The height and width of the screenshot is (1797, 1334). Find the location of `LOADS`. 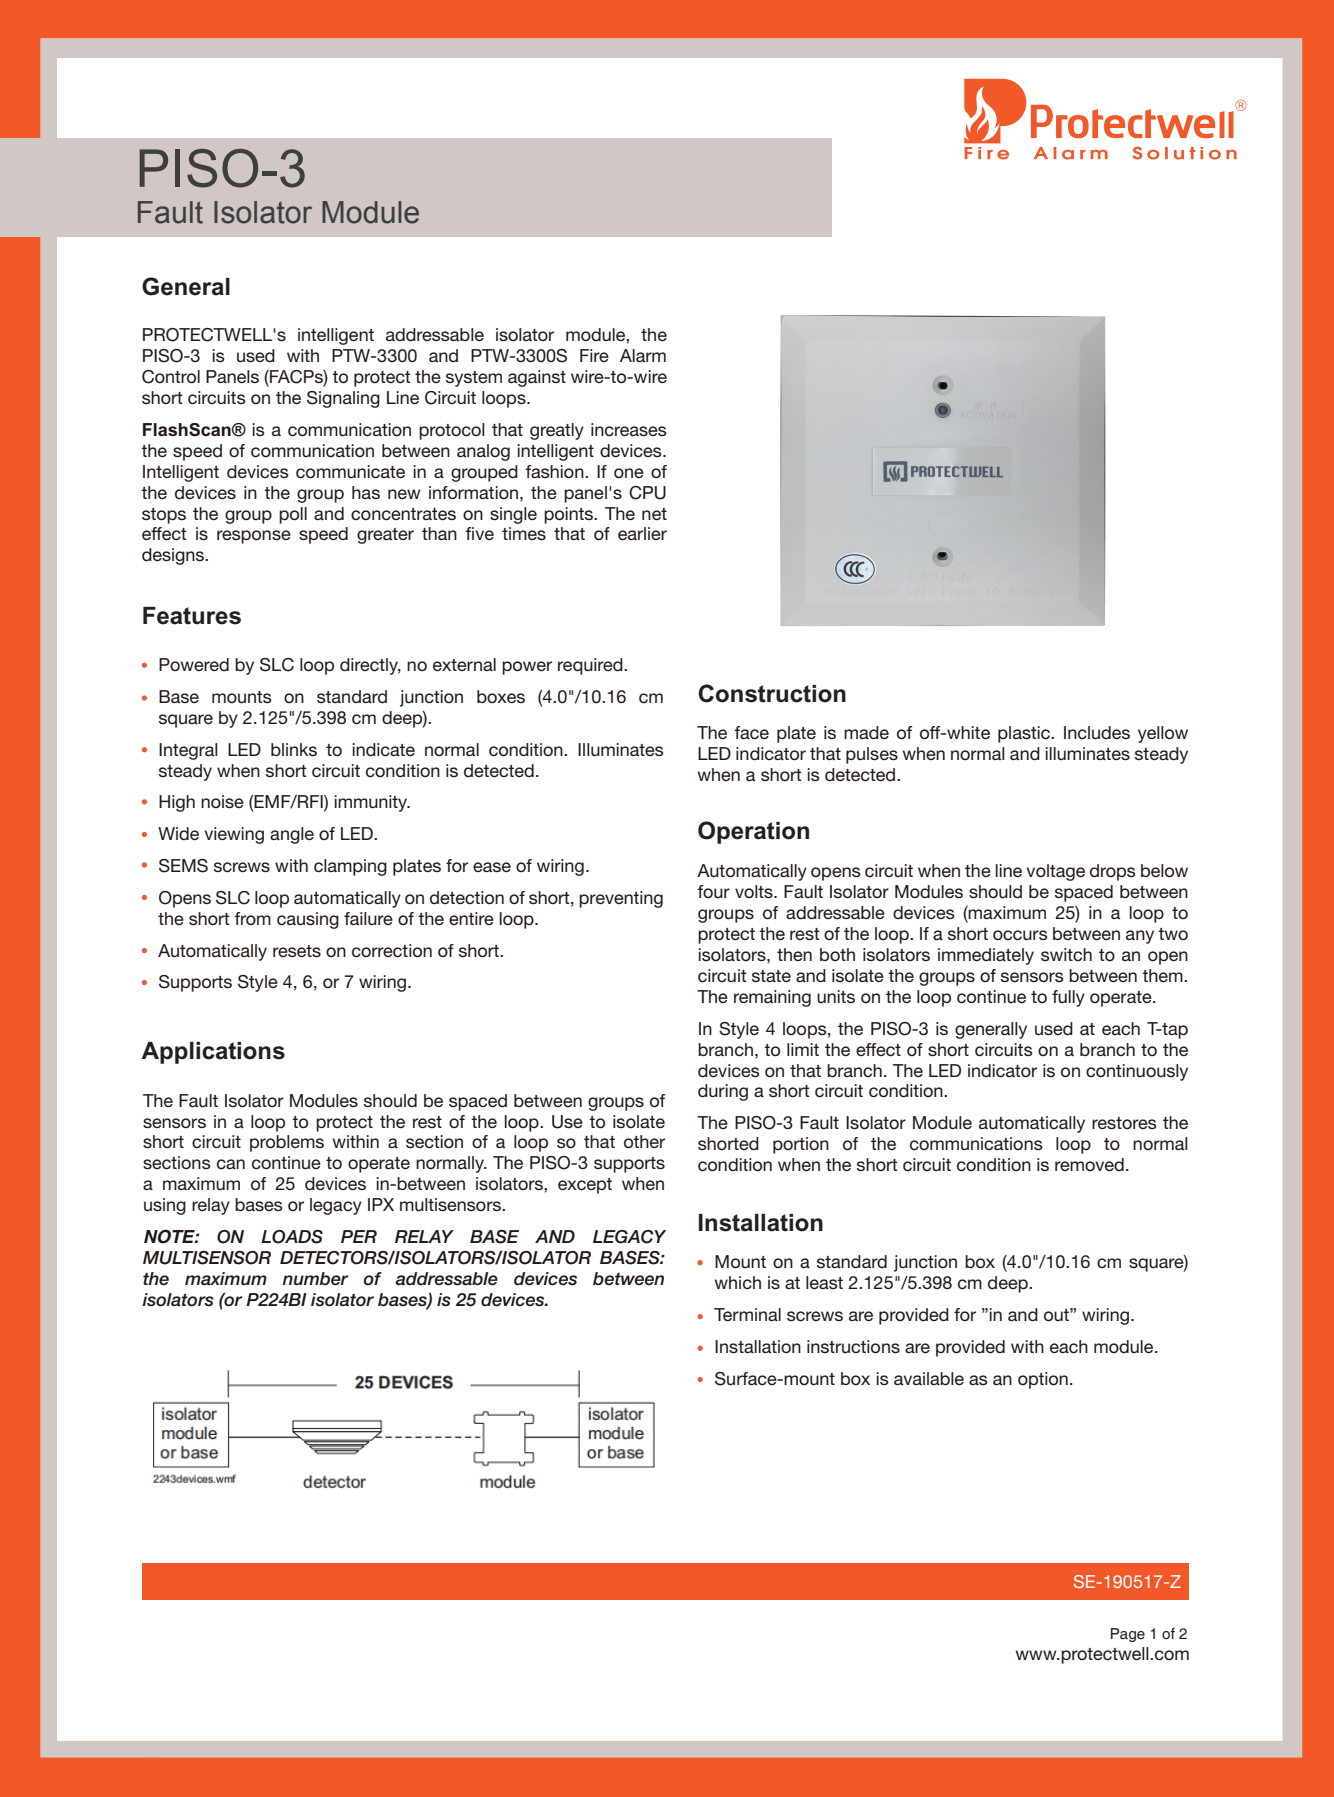

LOADS is located at coordinates (292, 1237).
